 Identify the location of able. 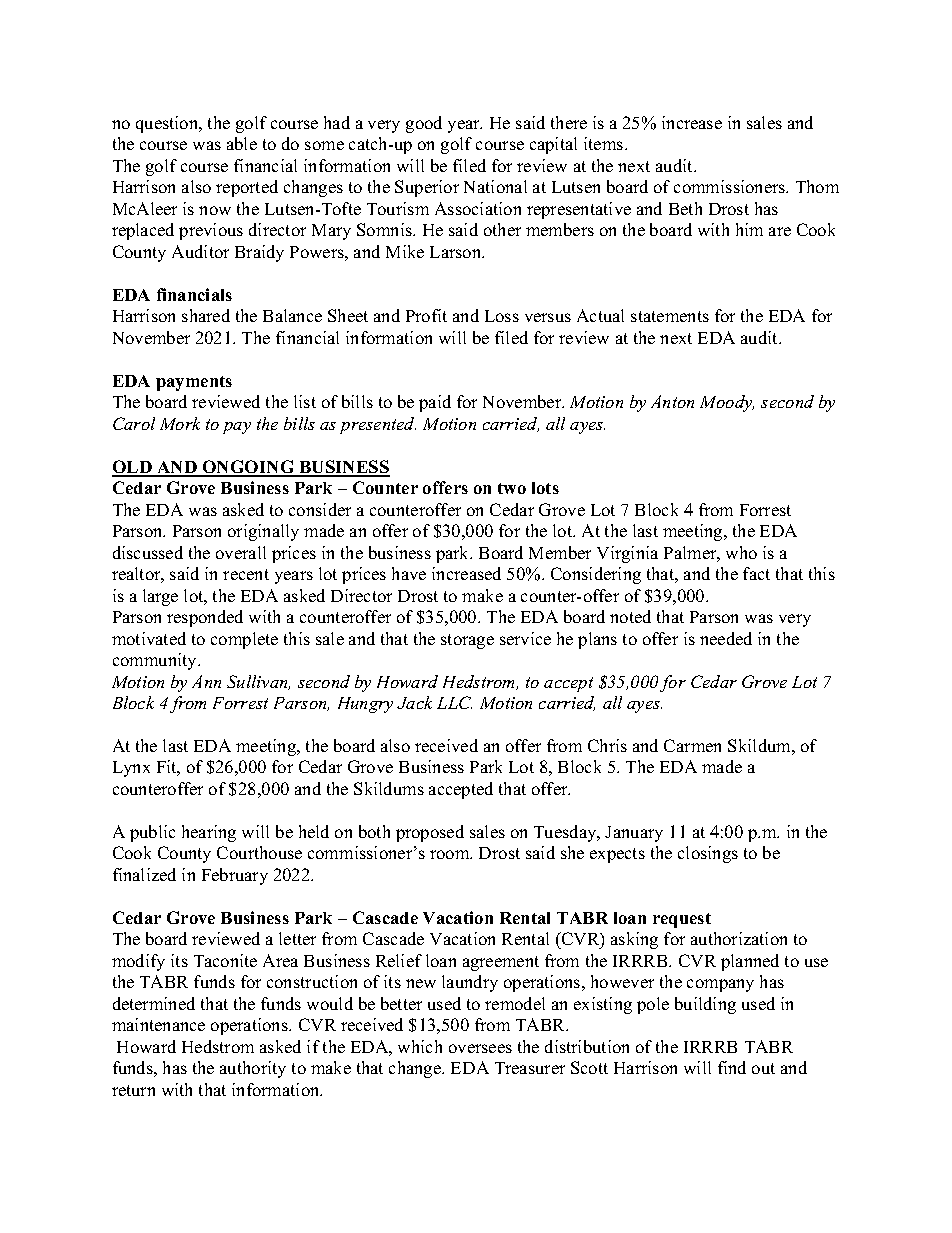
(242, 143).
